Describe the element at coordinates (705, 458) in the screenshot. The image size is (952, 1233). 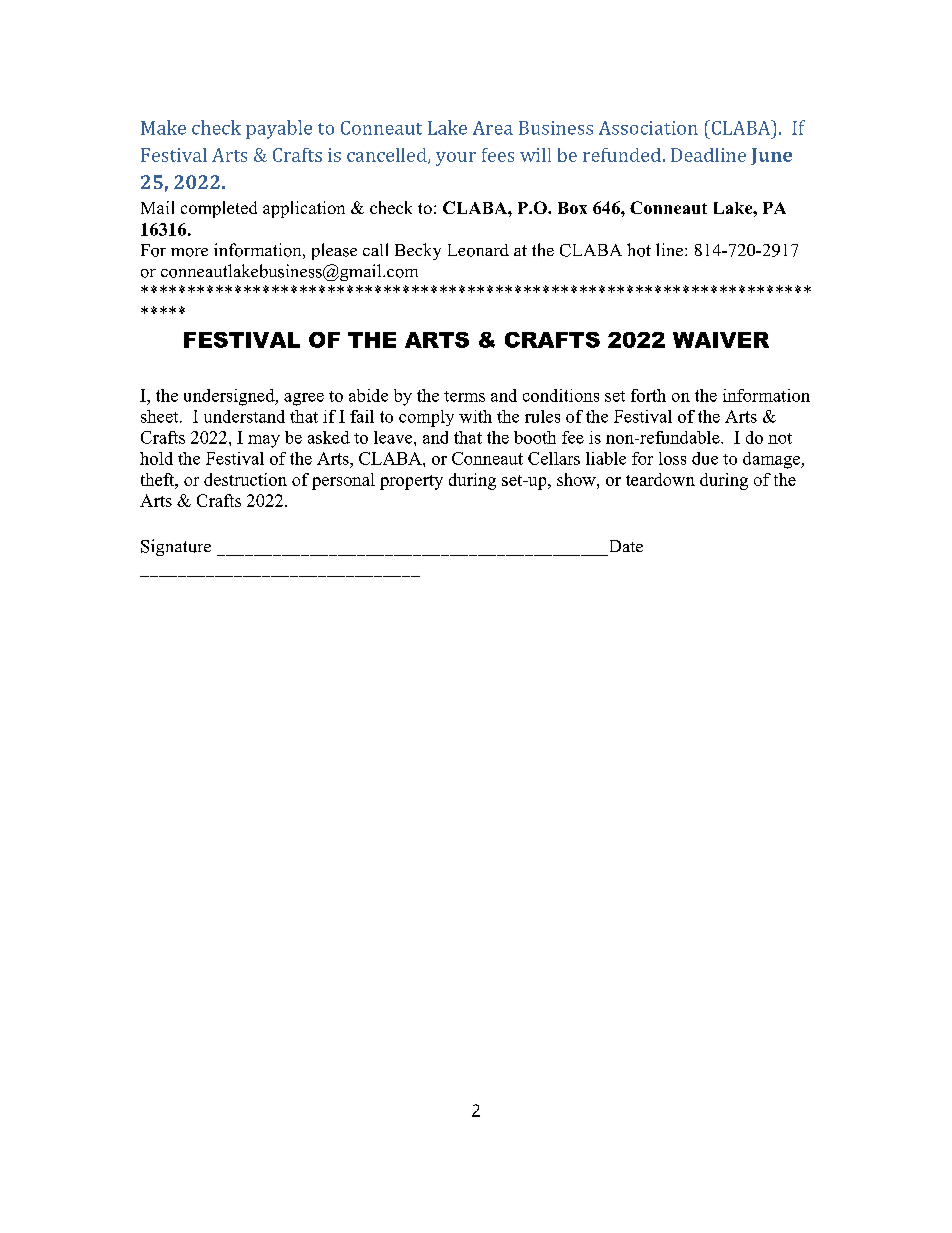
I see `due` at that location.
